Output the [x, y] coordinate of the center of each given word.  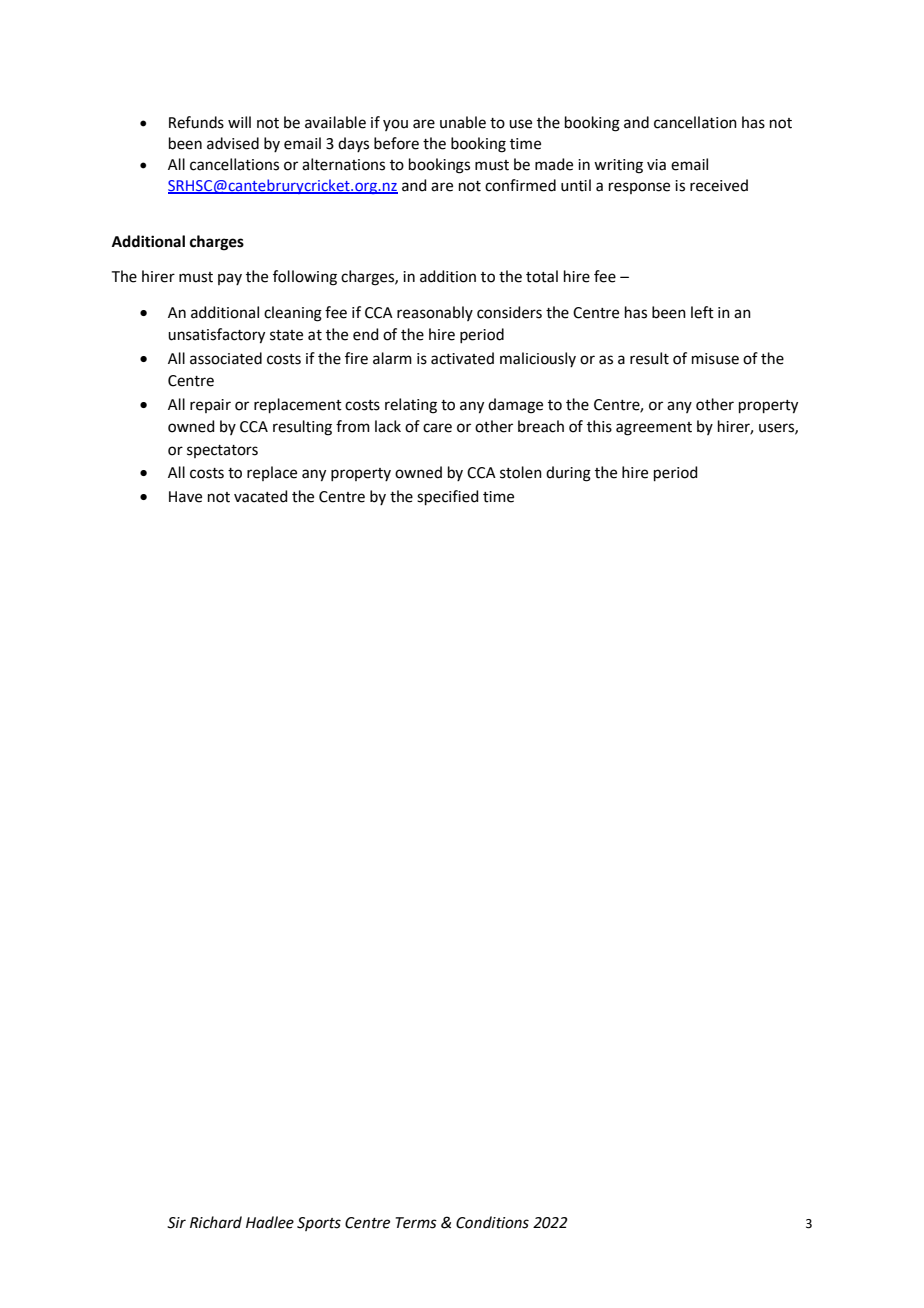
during [568, 474]
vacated [261, 496]
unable [463, 122]
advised [233, 143]
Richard [216, 1222]
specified [448, 497]
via [656, 165]
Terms [416, 1223]
